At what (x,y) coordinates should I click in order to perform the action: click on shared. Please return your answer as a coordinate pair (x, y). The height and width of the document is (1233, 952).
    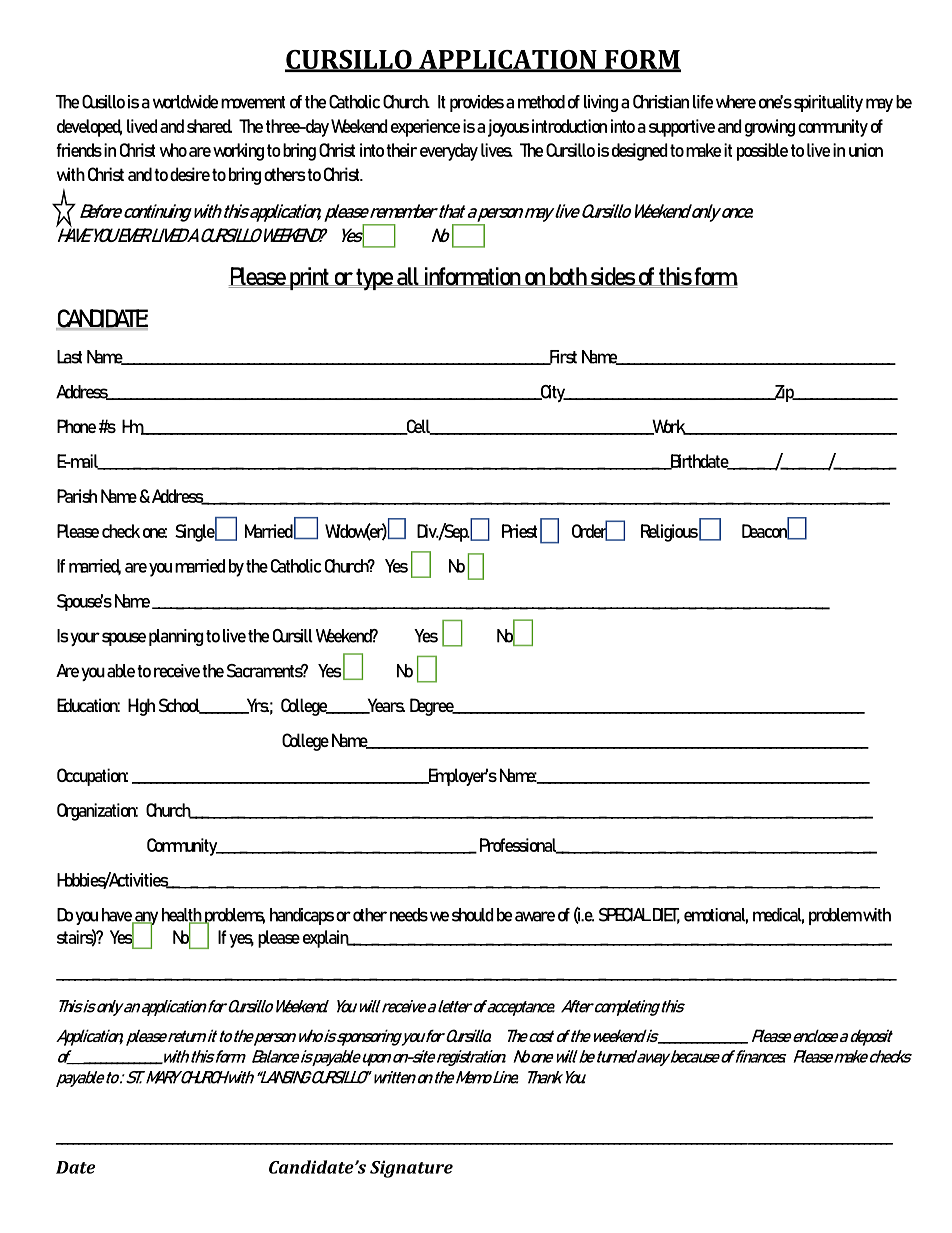
    Looking at the image, I should click on (209, 126).
